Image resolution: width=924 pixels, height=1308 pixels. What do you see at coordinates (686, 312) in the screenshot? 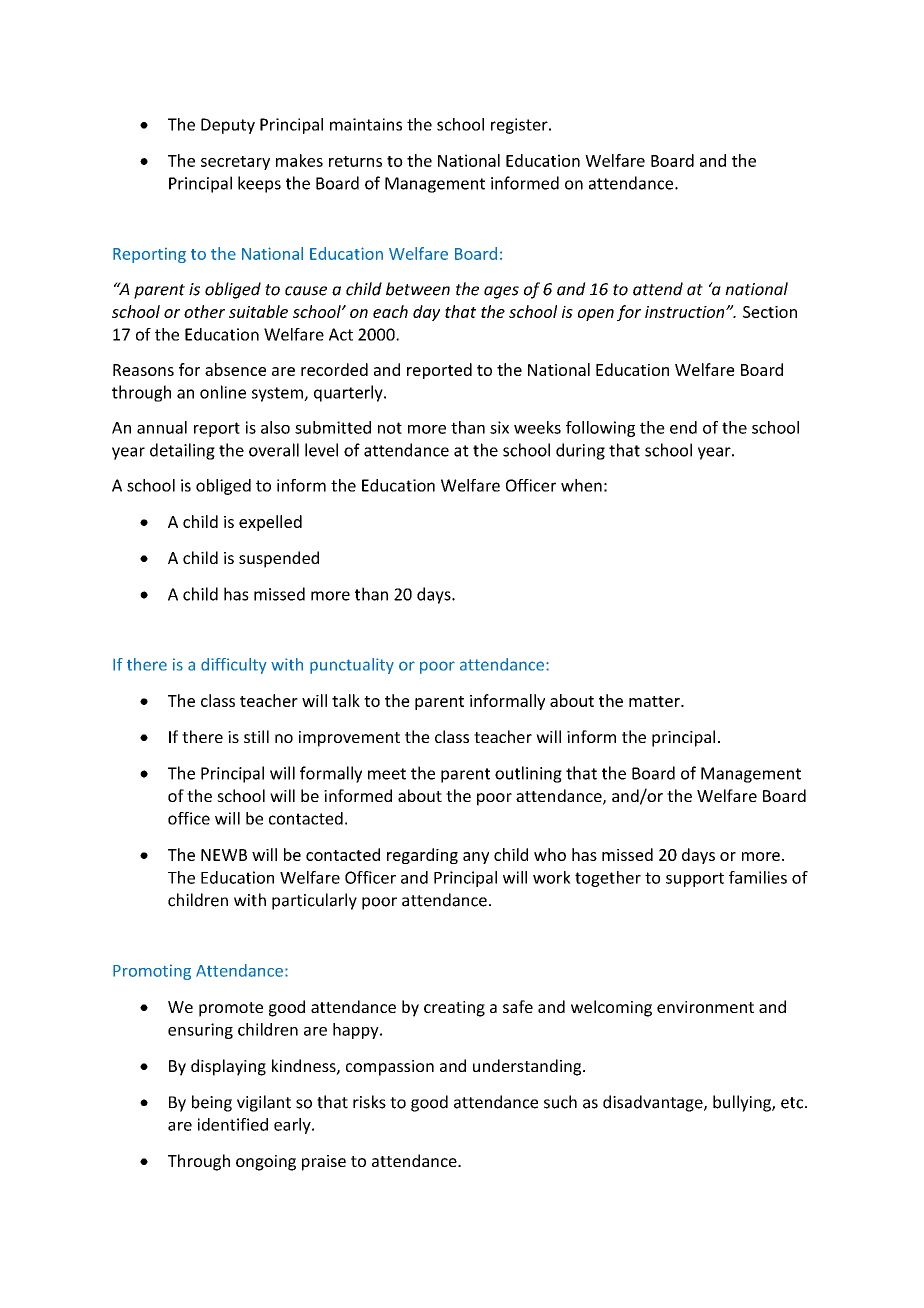
I see `instruction` at bounding box center [686, 312].
